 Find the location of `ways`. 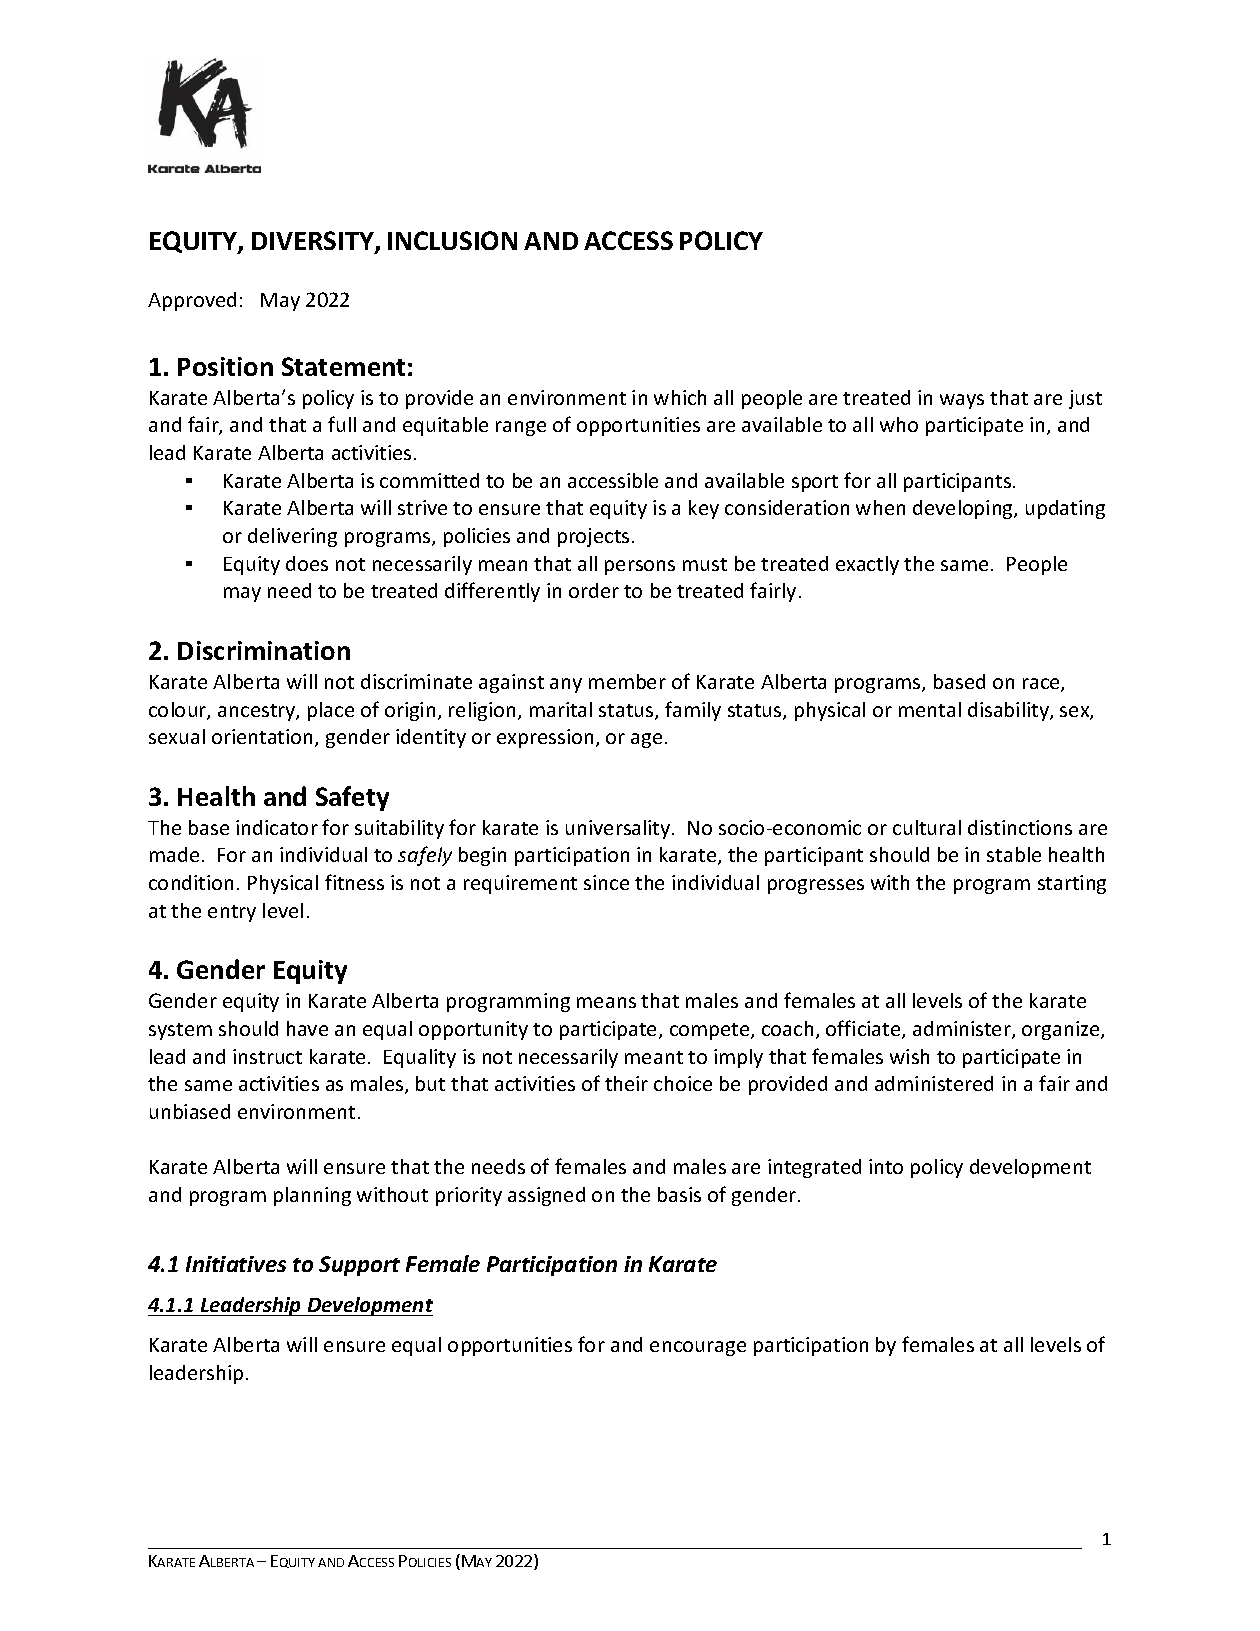

ways is located at coordinates (962, 401).
